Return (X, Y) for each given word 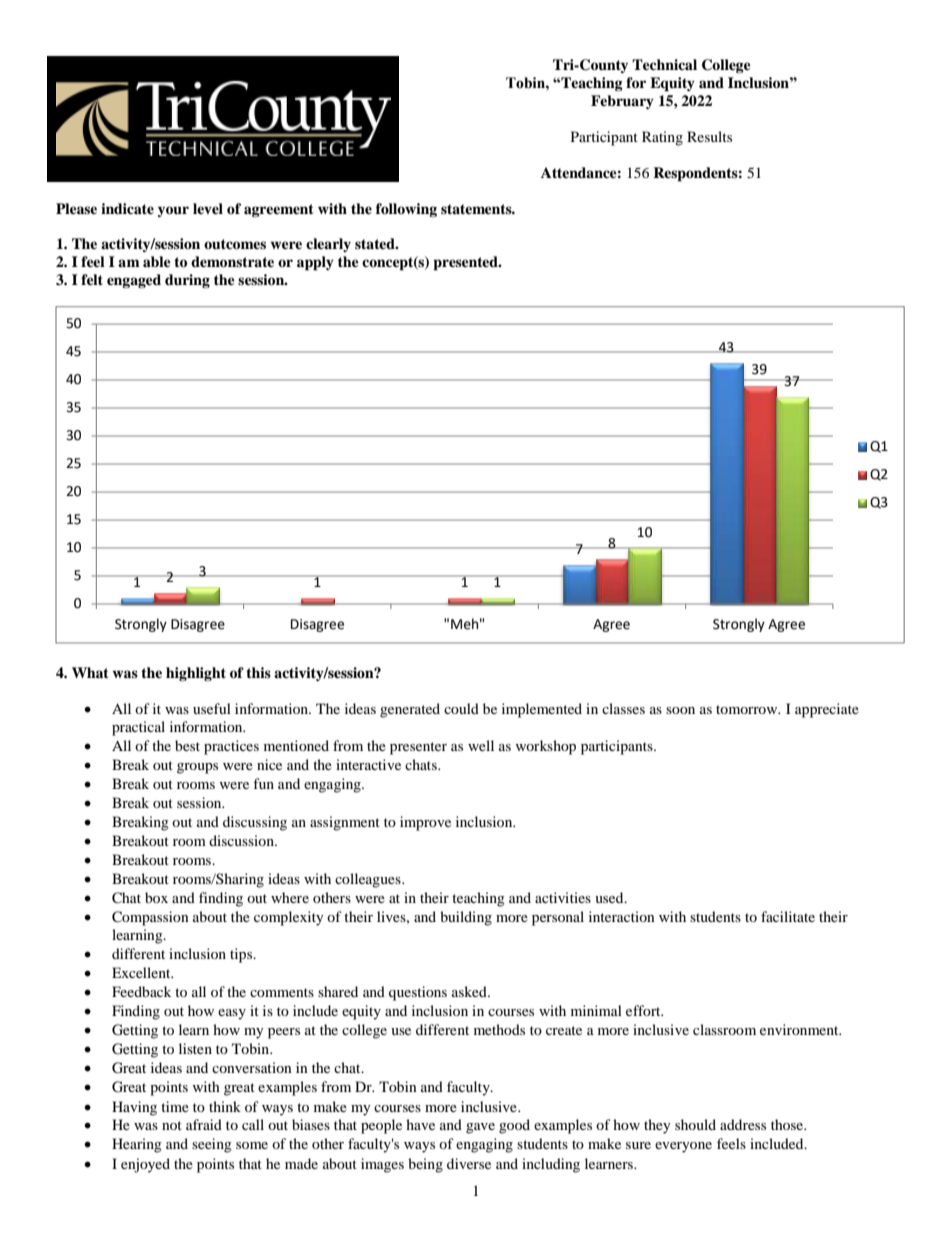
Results (709, 136)
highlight (196, 674)
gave (480, 1128)
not (172, 1125)
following (406, 210)
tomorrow (748, 709)
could (461, 708)
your (173, 211)
